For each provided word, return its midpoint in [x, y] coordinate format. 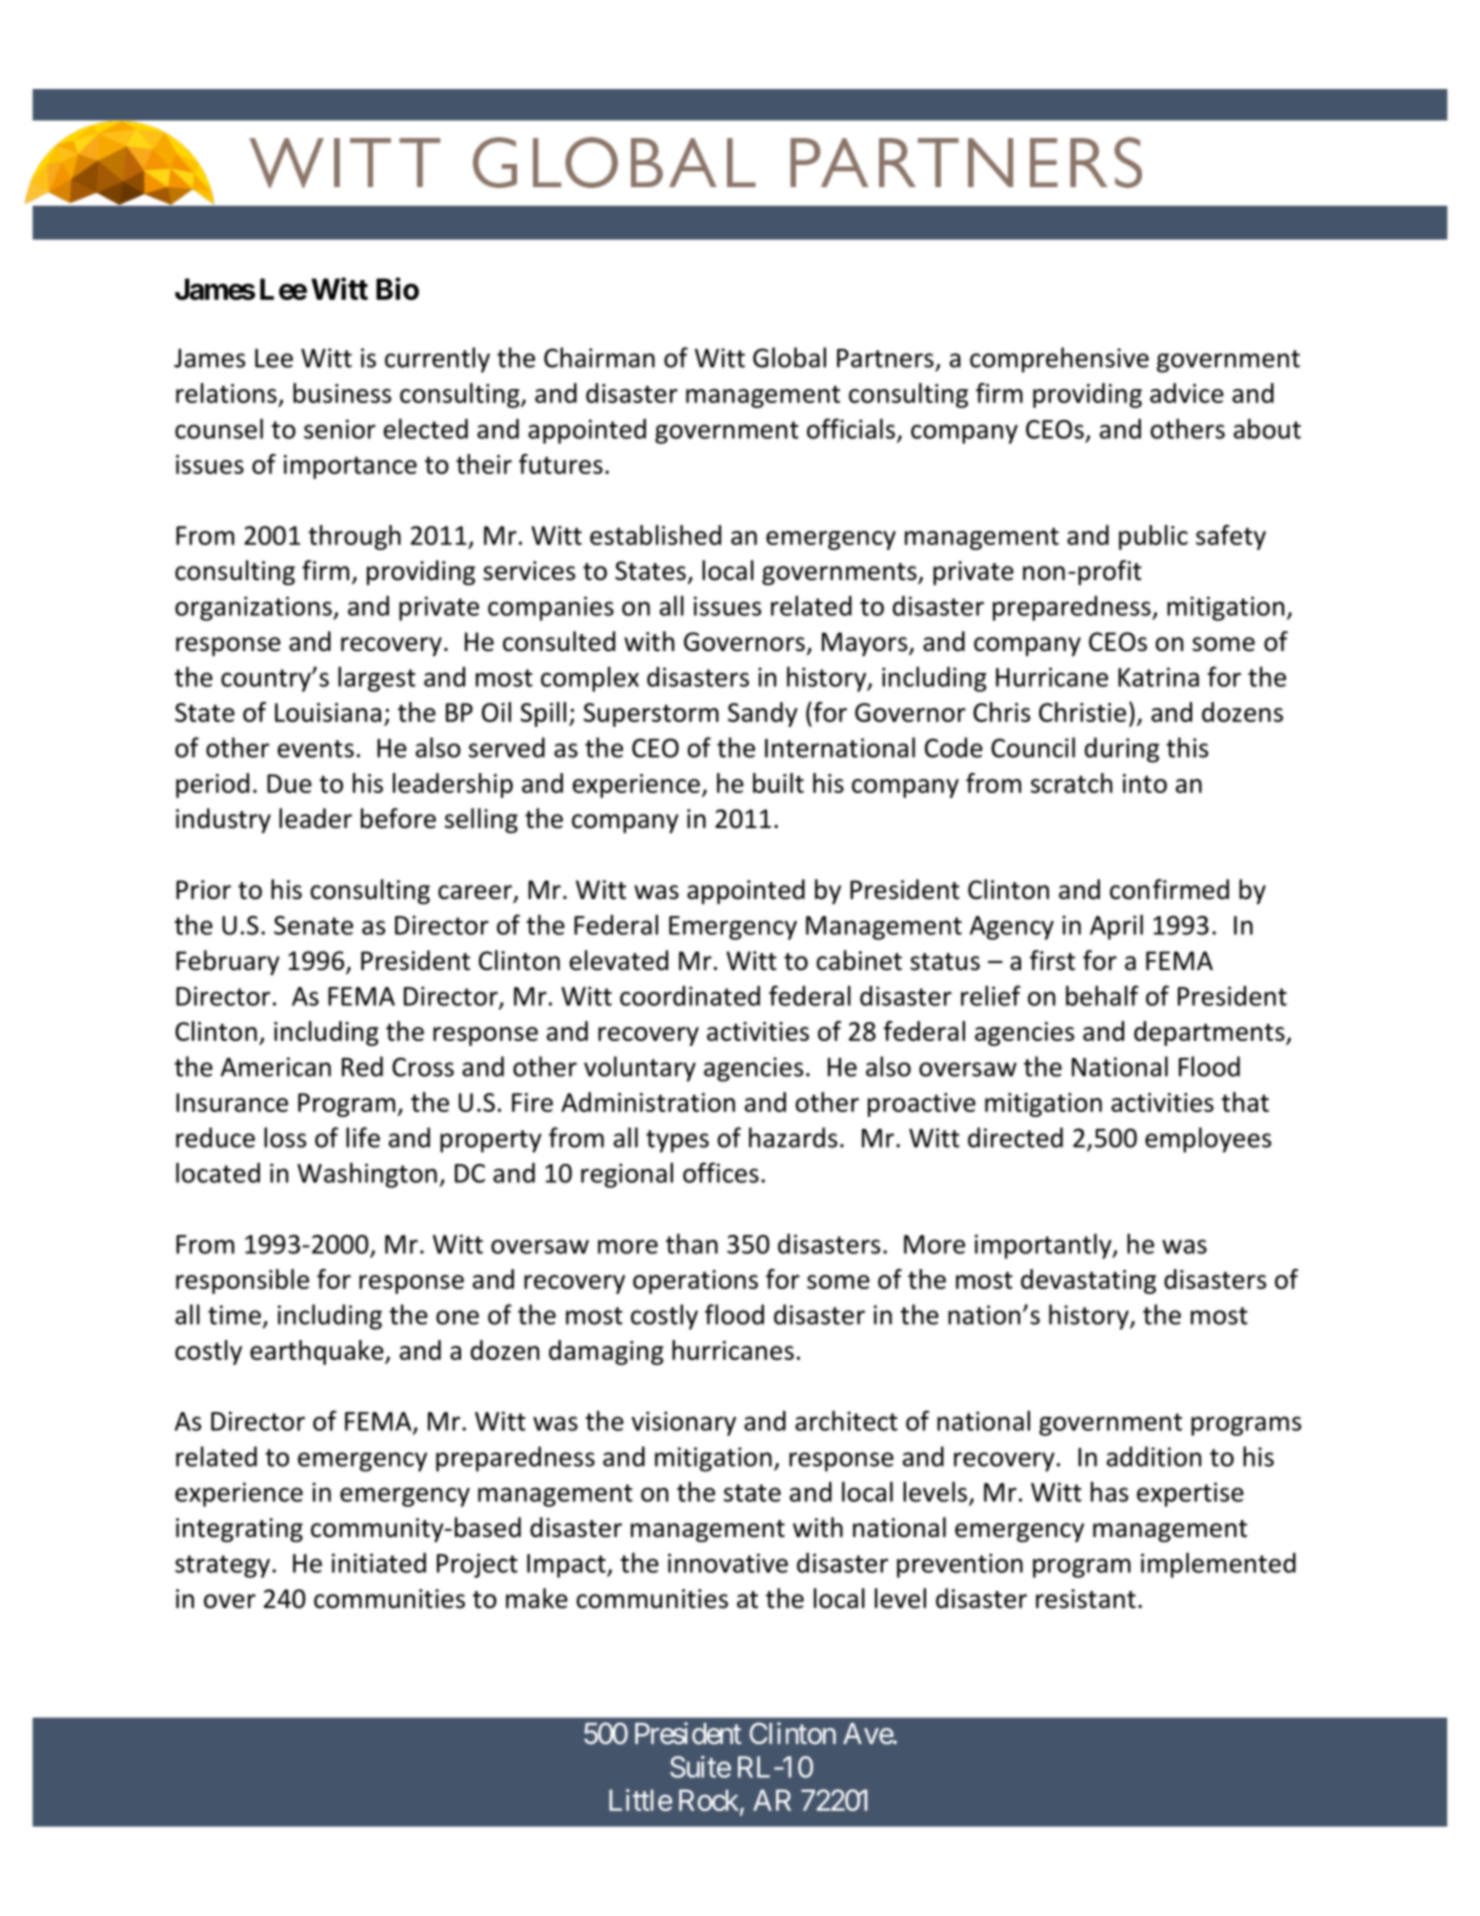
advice [1187, 393]
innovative [728, 1563]
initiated [379, 1563]
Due [289, 783]
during [1122, 750]
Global [789, 357]
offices [721, 1172]
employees [1208, 1140]
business [342, 393]
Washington [367, 1175]
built [778, 783]
